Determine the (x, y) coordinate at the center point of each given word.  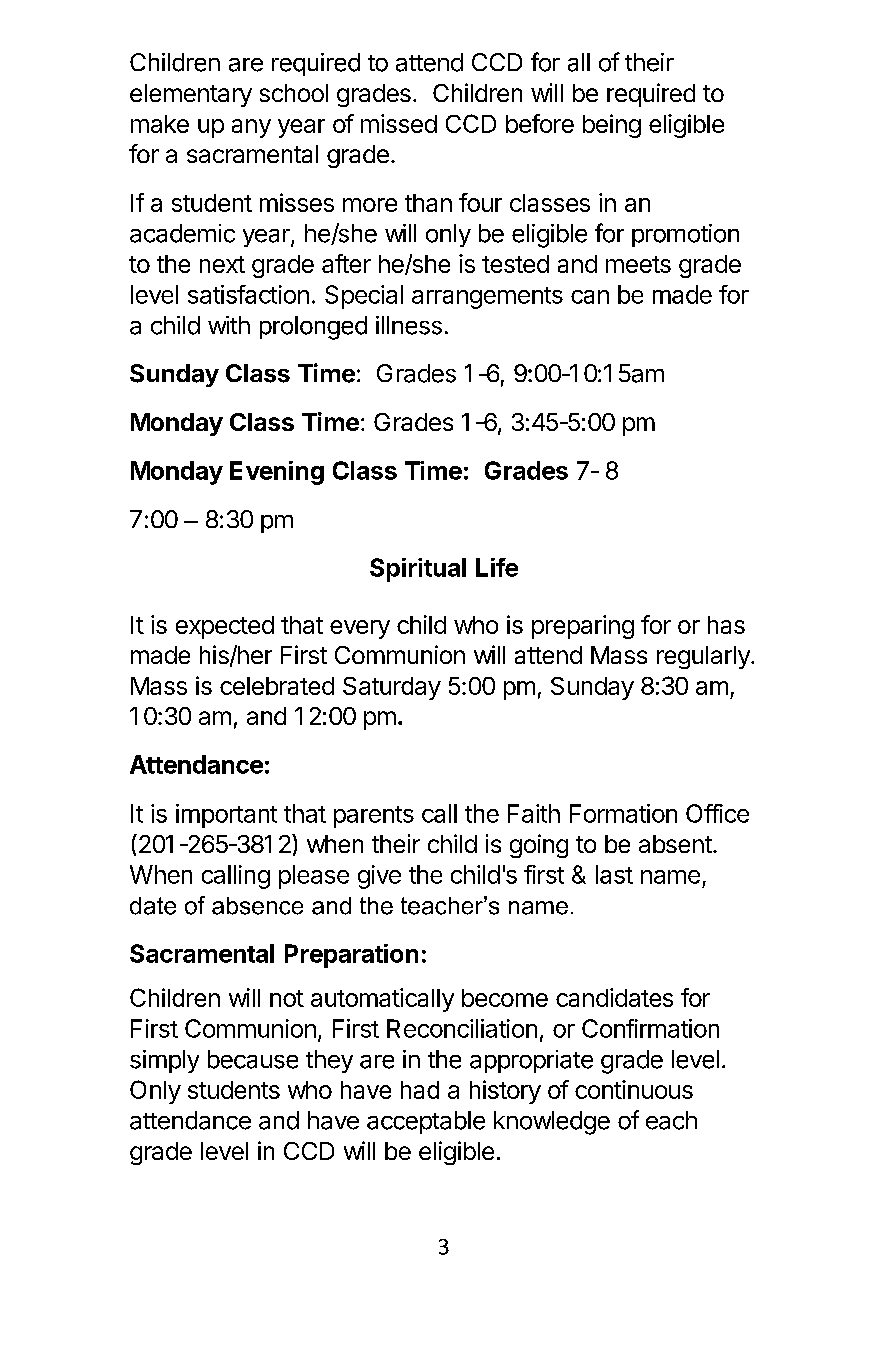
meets (638, 264)
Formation (623, 813)
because (253, 1059)
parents (374, 817)
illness (409, 325)
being (612, 126)
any (251, 128)
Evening (277, 473)
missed (399, 123)
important (226, 816)
